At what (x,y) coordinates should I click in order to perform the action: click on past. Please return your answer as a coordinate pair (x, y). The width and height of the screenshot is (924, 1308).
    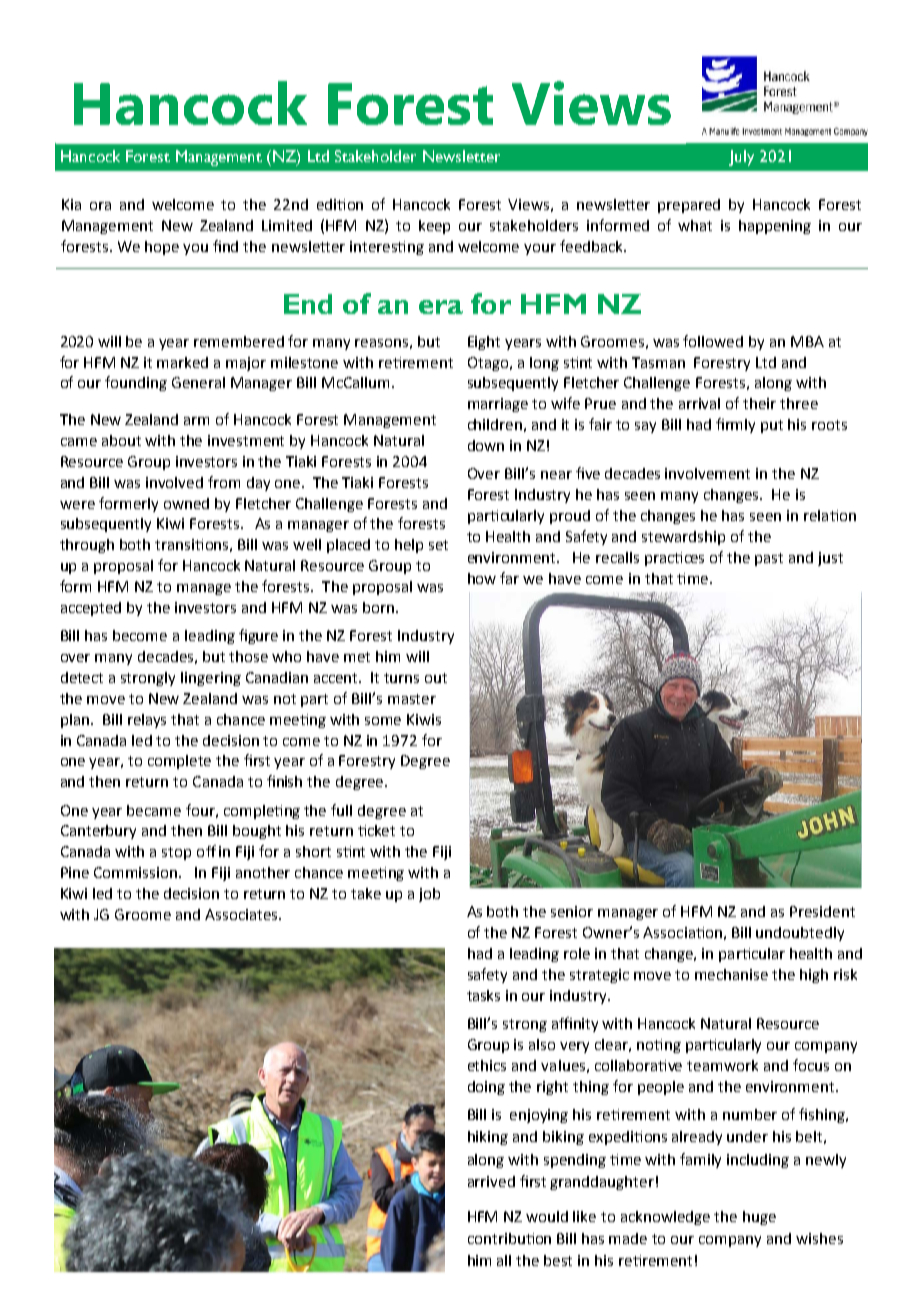
    Looking at the image, I should click on (769, 559).
